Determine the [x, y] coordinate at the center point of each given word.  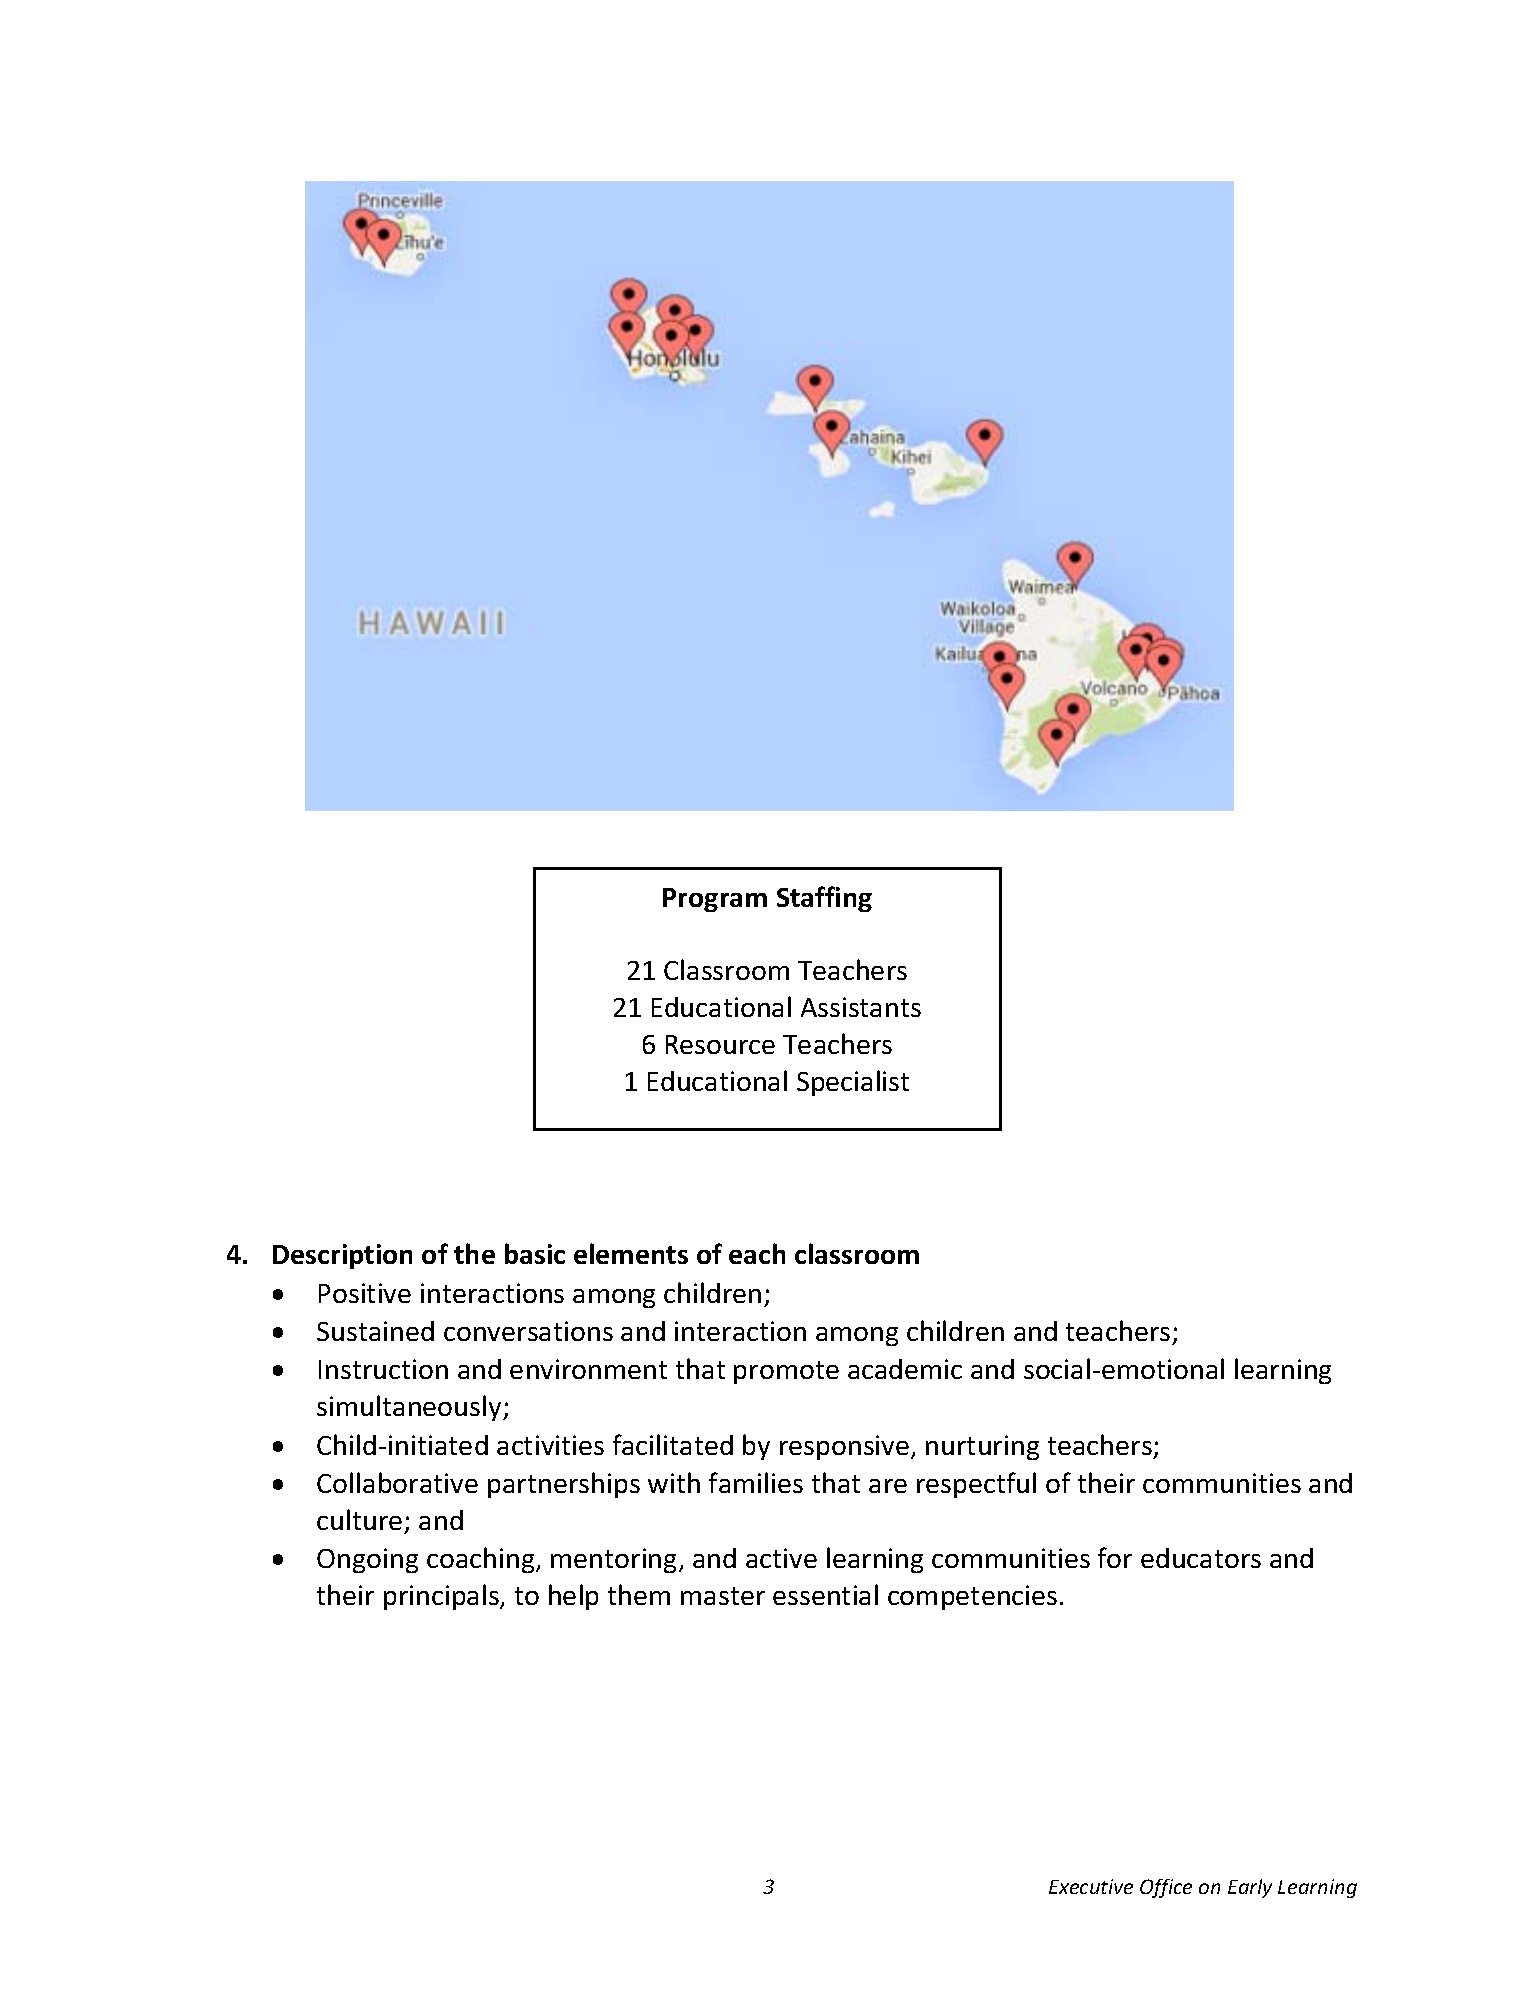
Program [715, 900]
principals [442, 1597]
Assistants [861, 1007]
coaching [482, 1560]
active [781, 1558]
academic [905, 1369]
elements [631, 1253]
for [1115, 1557]
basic [535, 1253]
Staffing [824, 899]
